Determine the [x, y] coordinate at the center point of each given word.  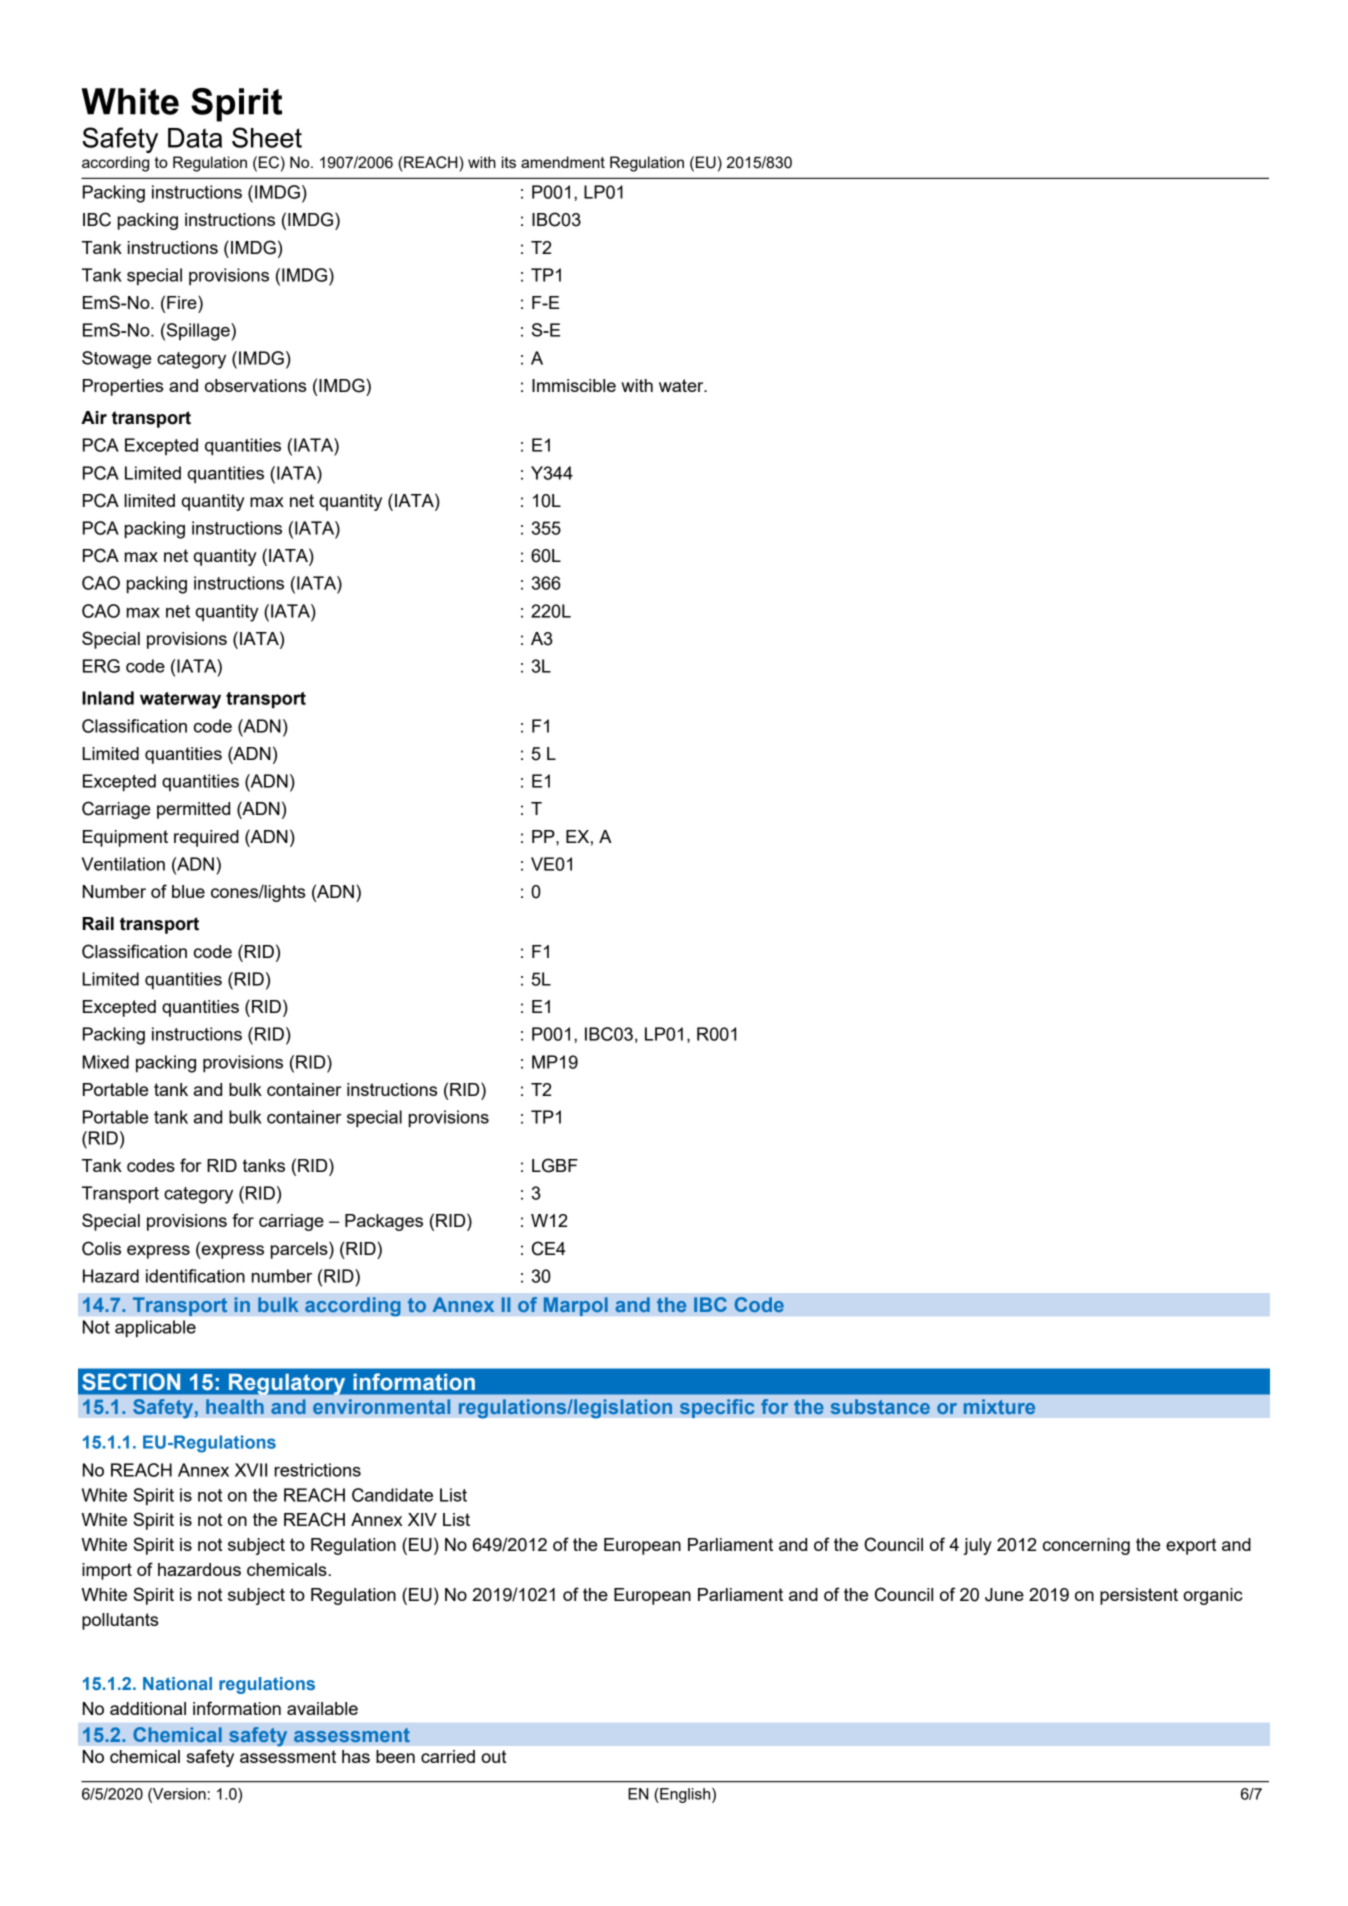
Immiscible [574, 385]
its [509, 162]
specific [717, 1408]
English [685, 1795]
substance [880, 1406]
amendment [563, 162]
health [235, 1406]
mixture [999, 1406]
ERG [101, 666]
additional [148, 1708]
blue [188, 891]
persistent [1139, 1596]
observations [255, 385]
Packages [384, 1222]
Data [195, 138]
